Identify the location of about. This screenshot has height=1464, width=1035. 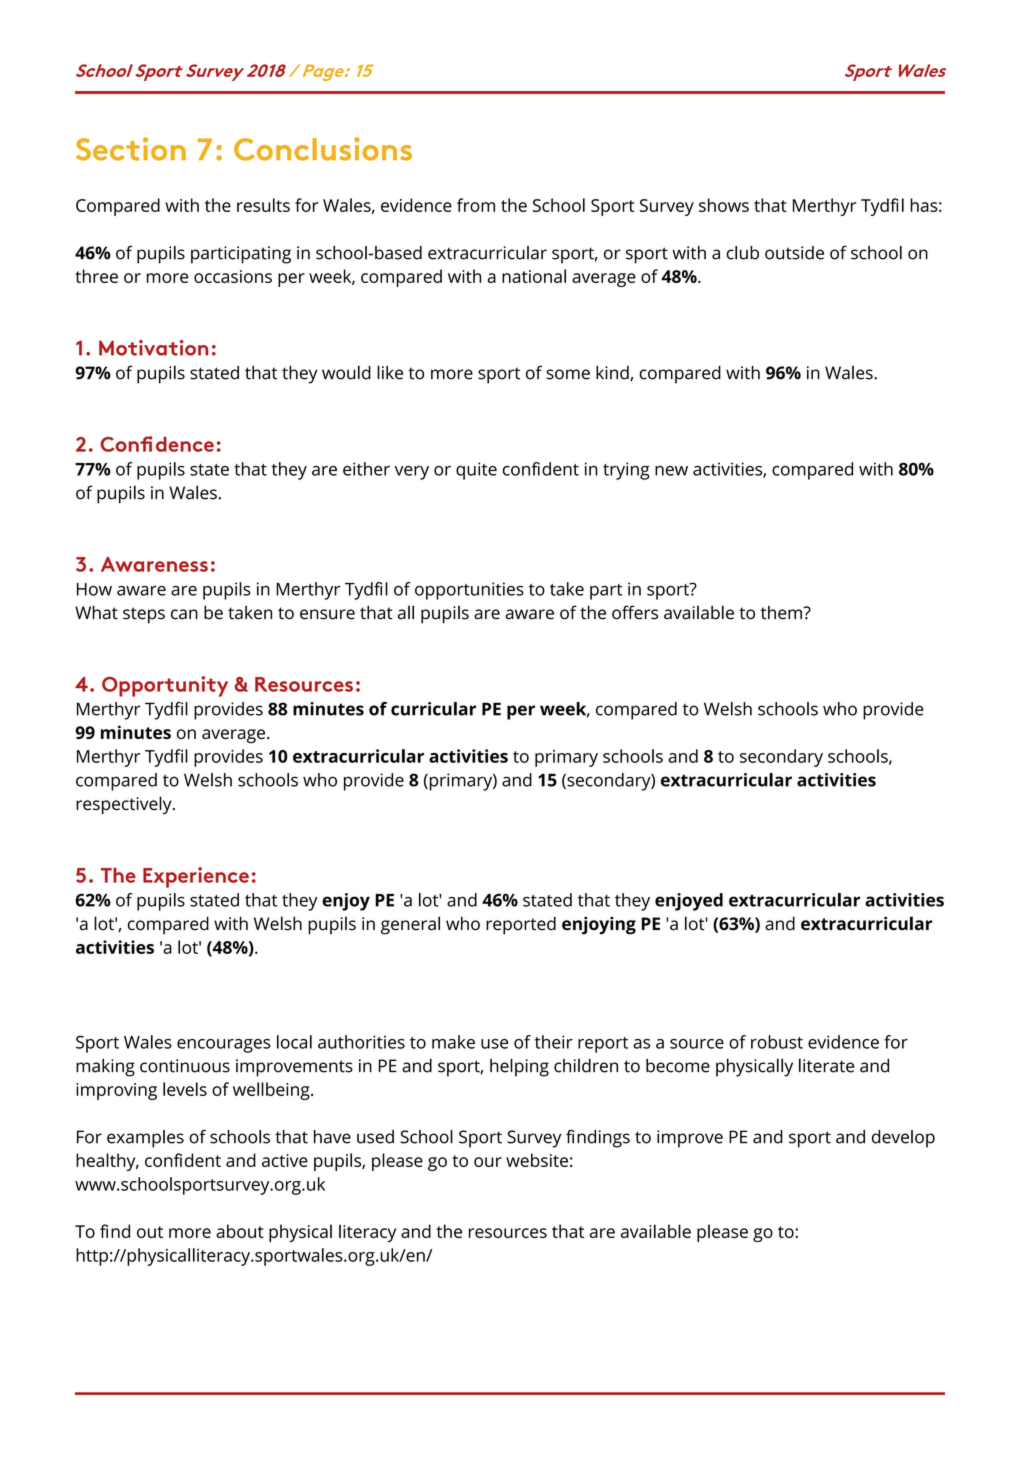
(240, 1231).
